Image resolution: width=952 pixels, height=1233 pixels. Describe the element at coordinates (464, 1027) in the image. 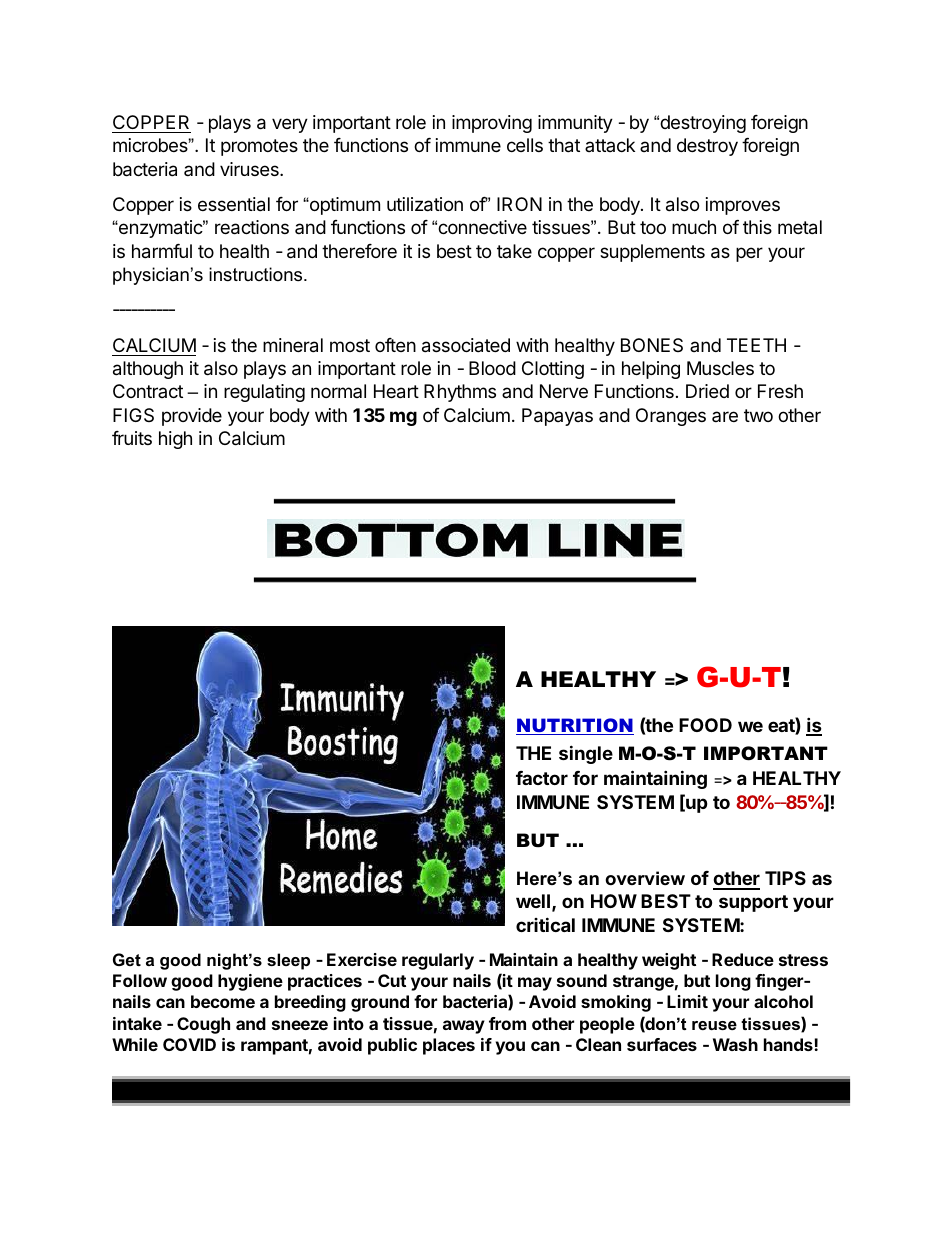

I see `away` at that location.
